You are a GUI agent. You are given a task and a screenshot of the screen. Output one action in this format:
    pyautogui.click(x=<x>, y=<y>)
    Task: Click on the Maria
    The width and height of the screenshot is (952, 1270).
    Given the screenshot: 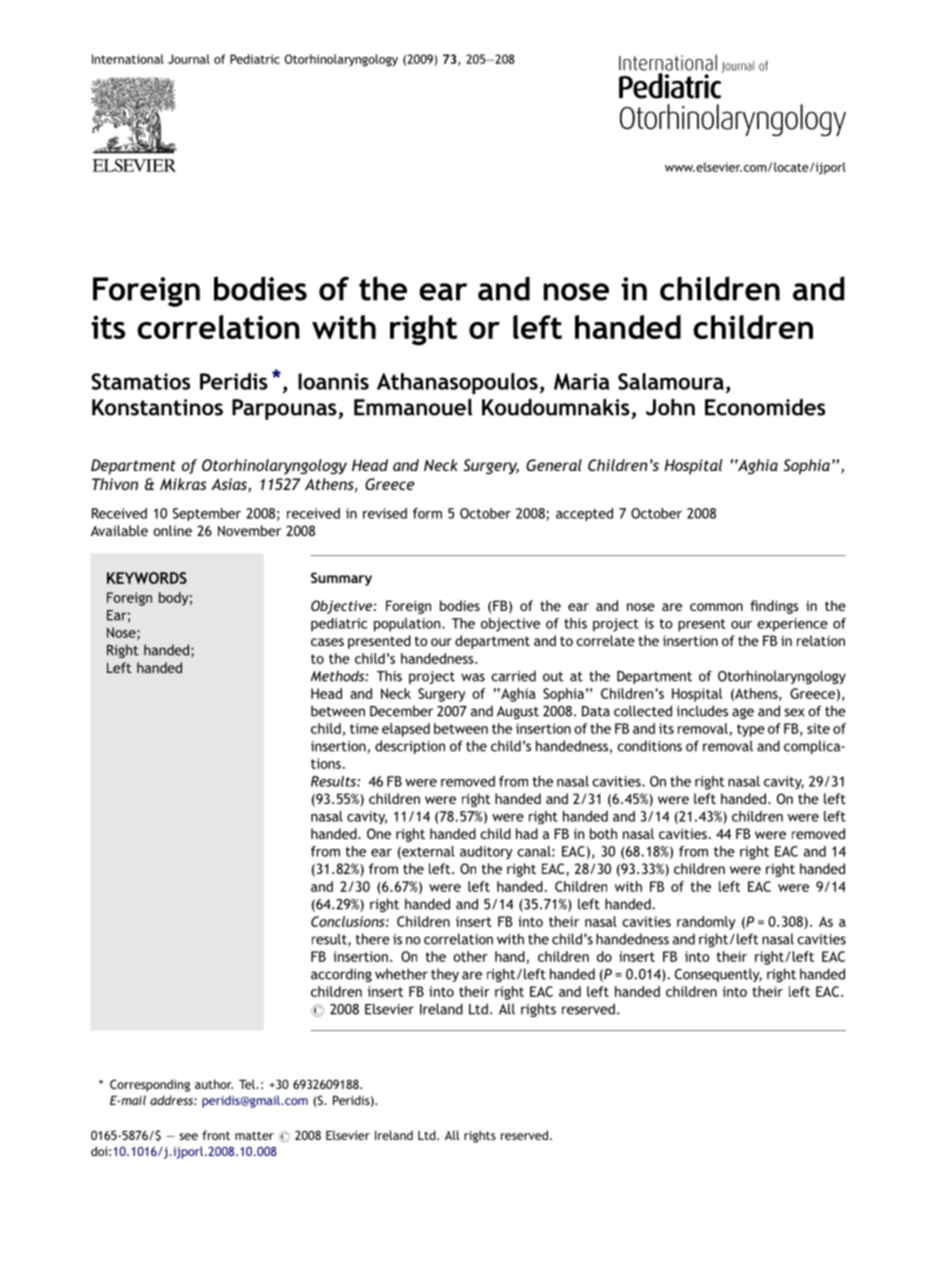 What is the action you would take?
    pyautogui.click(x=582, y=381)
